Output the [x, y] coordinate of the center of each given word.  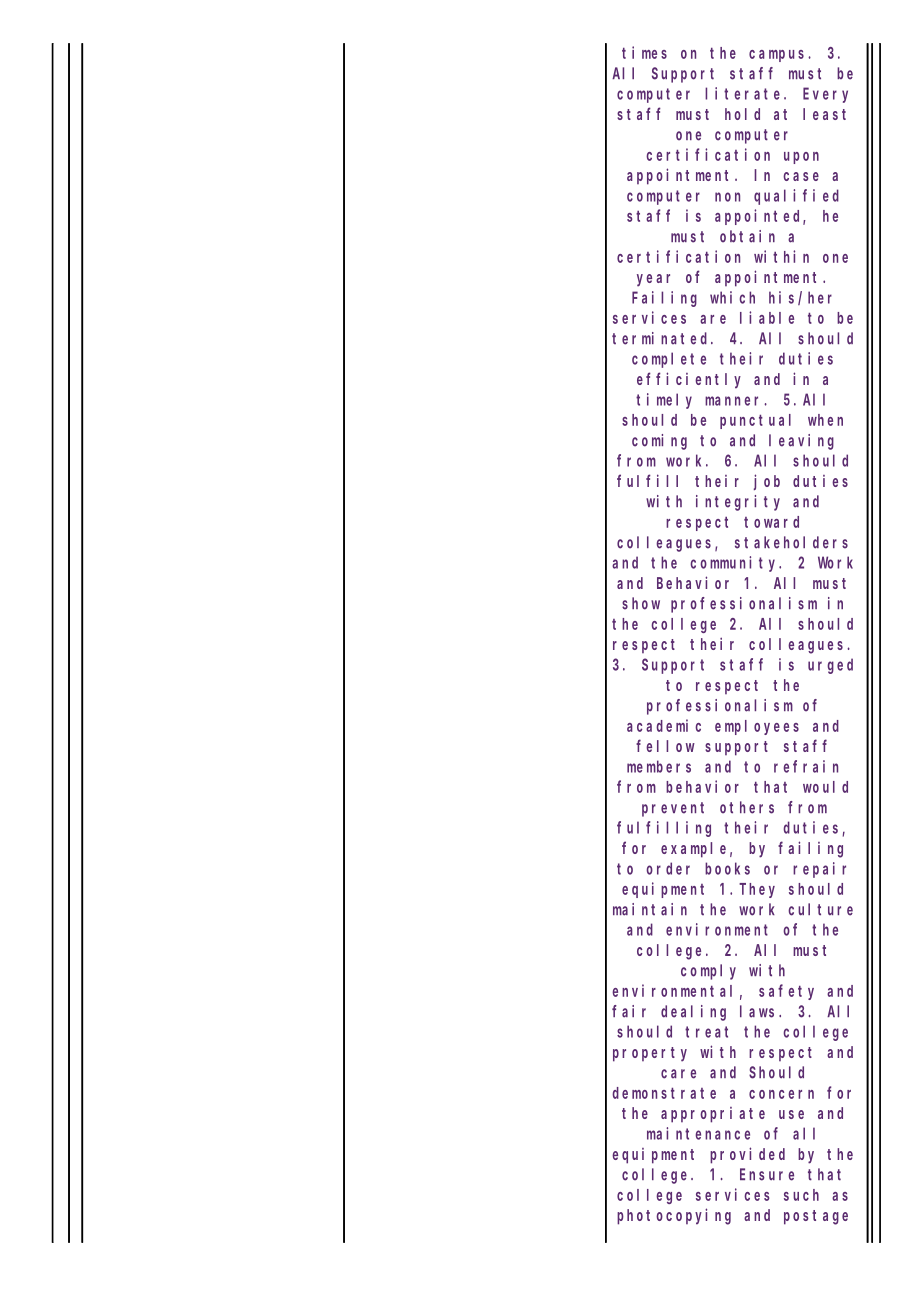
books [727, 868]
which [732, 297]
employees [757, 727]
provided [747, 1155]
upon [801, 158]
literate [745, 93]
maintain [650, 909]
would [825, 787]
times [644, 52]
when [825, 420]
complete [669, 360]
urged [830, 666]
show [641, 603]
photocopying [674, 1216]
